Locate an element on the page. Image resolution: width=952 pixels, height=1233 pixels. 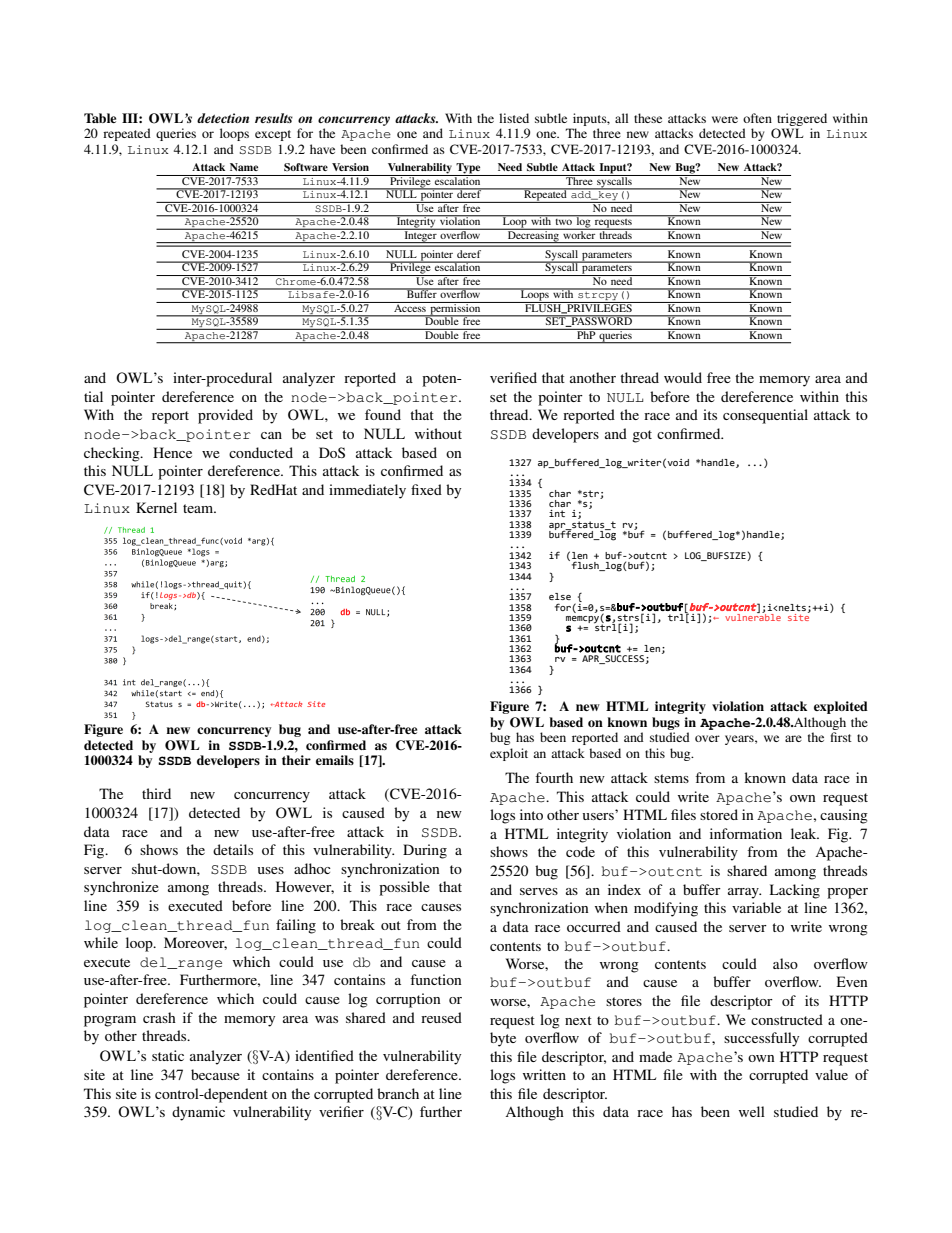
third is located at coordinates (156, 793).
